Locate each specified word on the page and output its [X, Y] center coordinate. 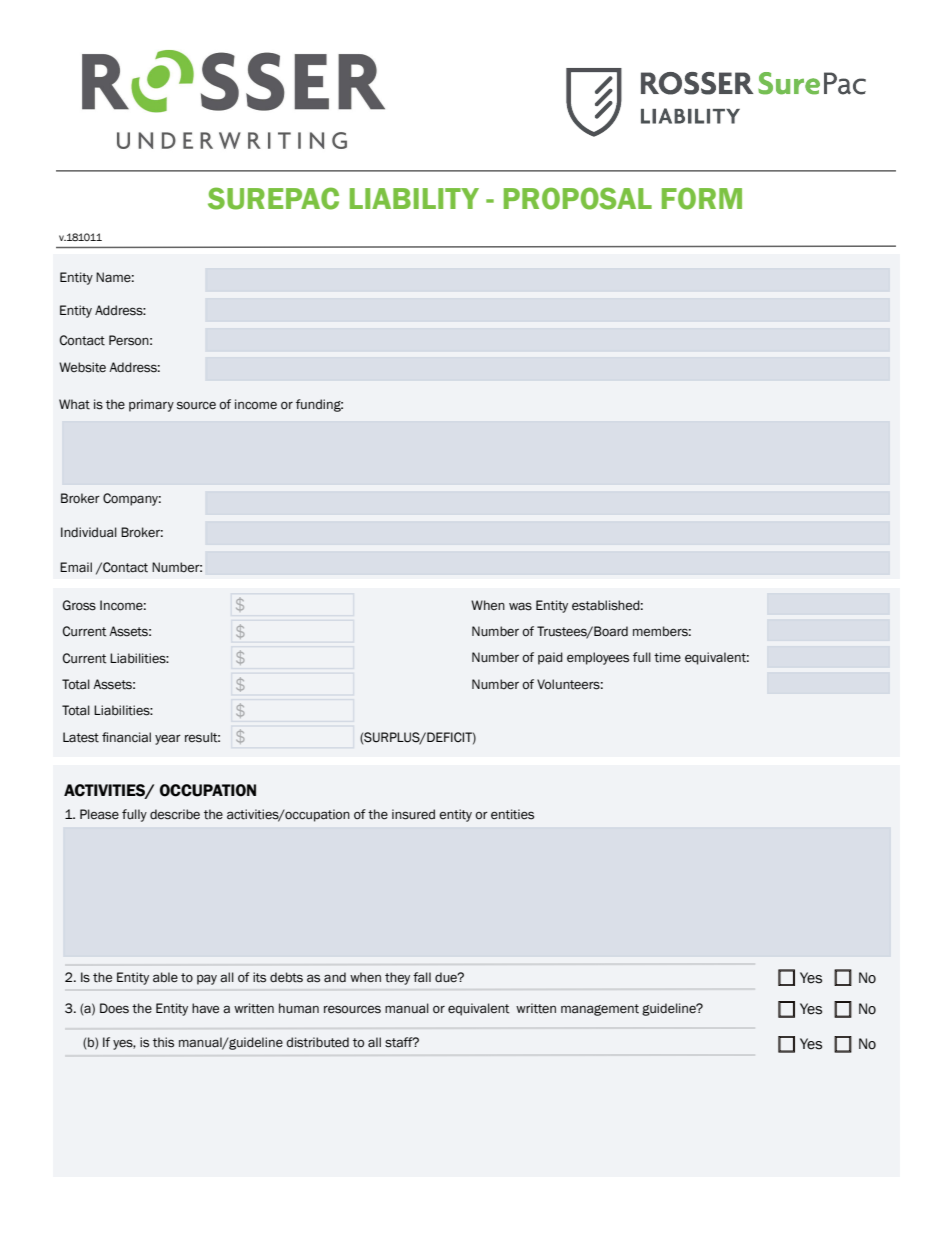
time [667, 657]
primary [151, 405]
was [520, 606]
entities [512, 814]
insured [413, 814]
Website [82, 367]
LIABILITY [414, 198]
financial [126, 737]
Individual [89, 532]
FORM [702, 198]
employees [598, 658]
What [74, 404]
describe [175, 814]
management [600, 1010]
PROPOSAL [578, 198]
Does [114, 1008]
